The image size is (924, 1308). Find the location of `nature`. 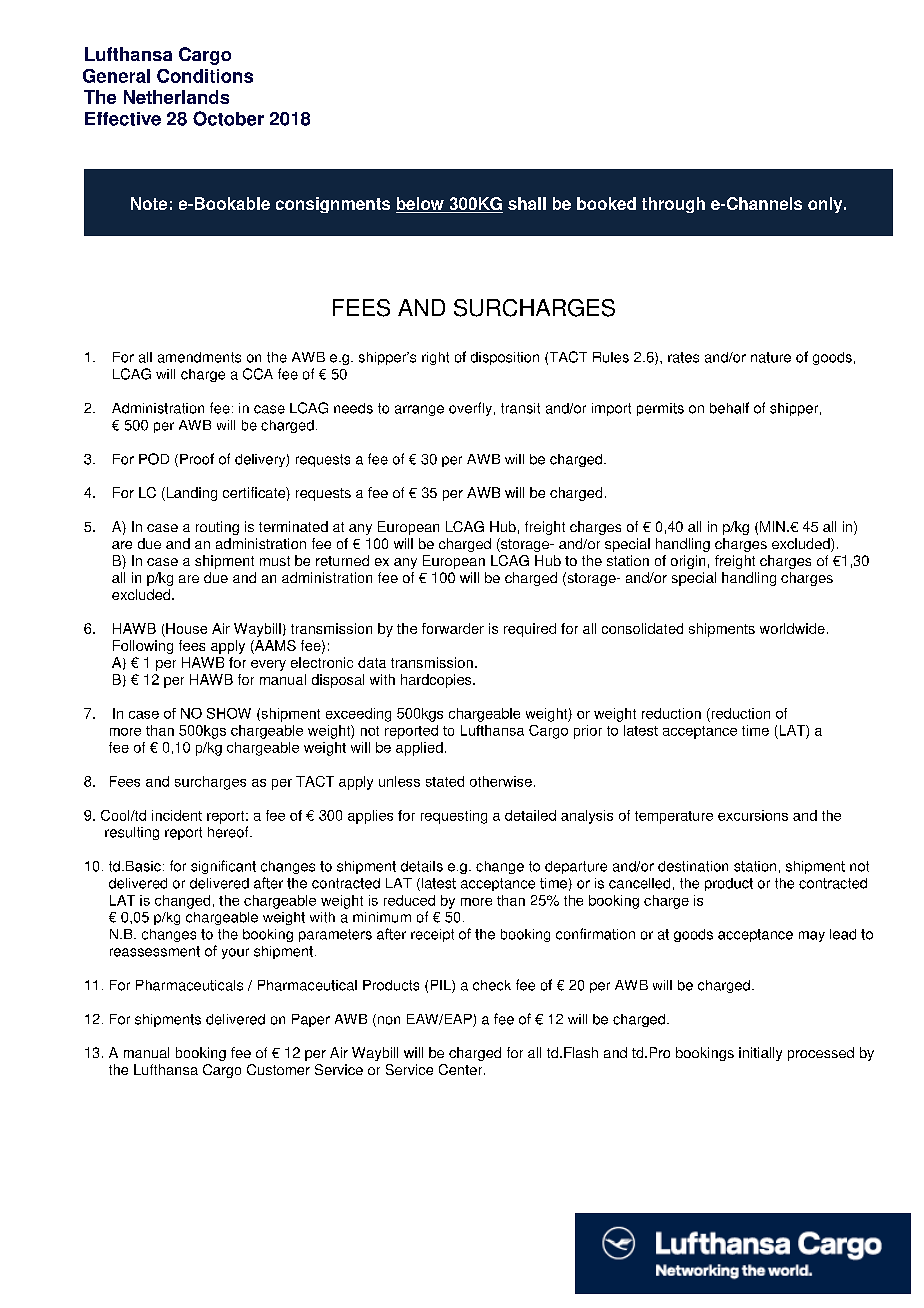

nature is located at coordinates (771, 357).
